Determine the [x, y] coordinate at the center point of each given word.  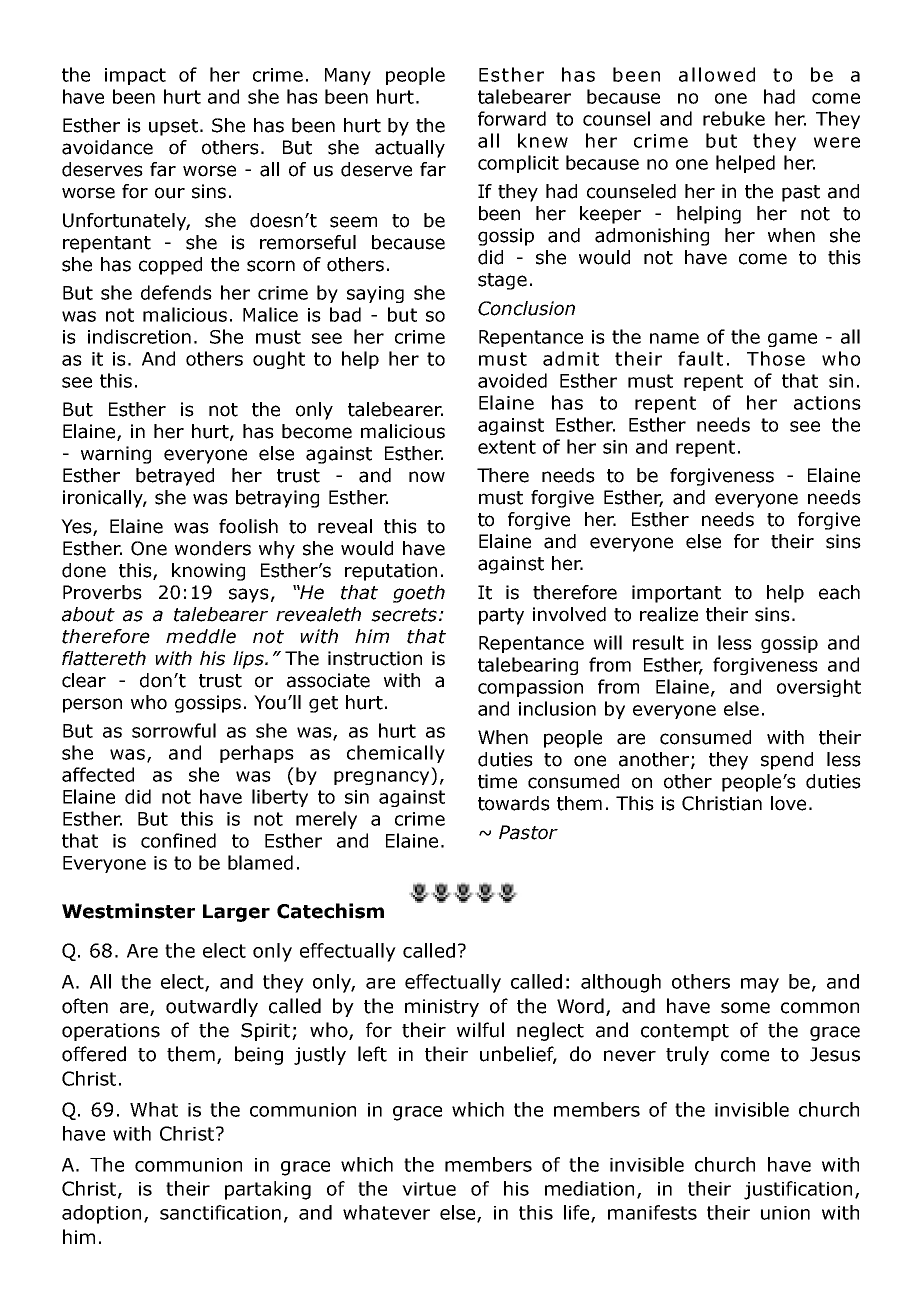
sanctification [220, 1212]
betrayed [175, 477]
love [788, 803]
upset [173, 127]
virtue [429, 1189]
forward [512, 118]
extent [507, 447]
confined [178, 840]
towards [514, 803]
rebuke [734, 118]
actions [827, 403]
